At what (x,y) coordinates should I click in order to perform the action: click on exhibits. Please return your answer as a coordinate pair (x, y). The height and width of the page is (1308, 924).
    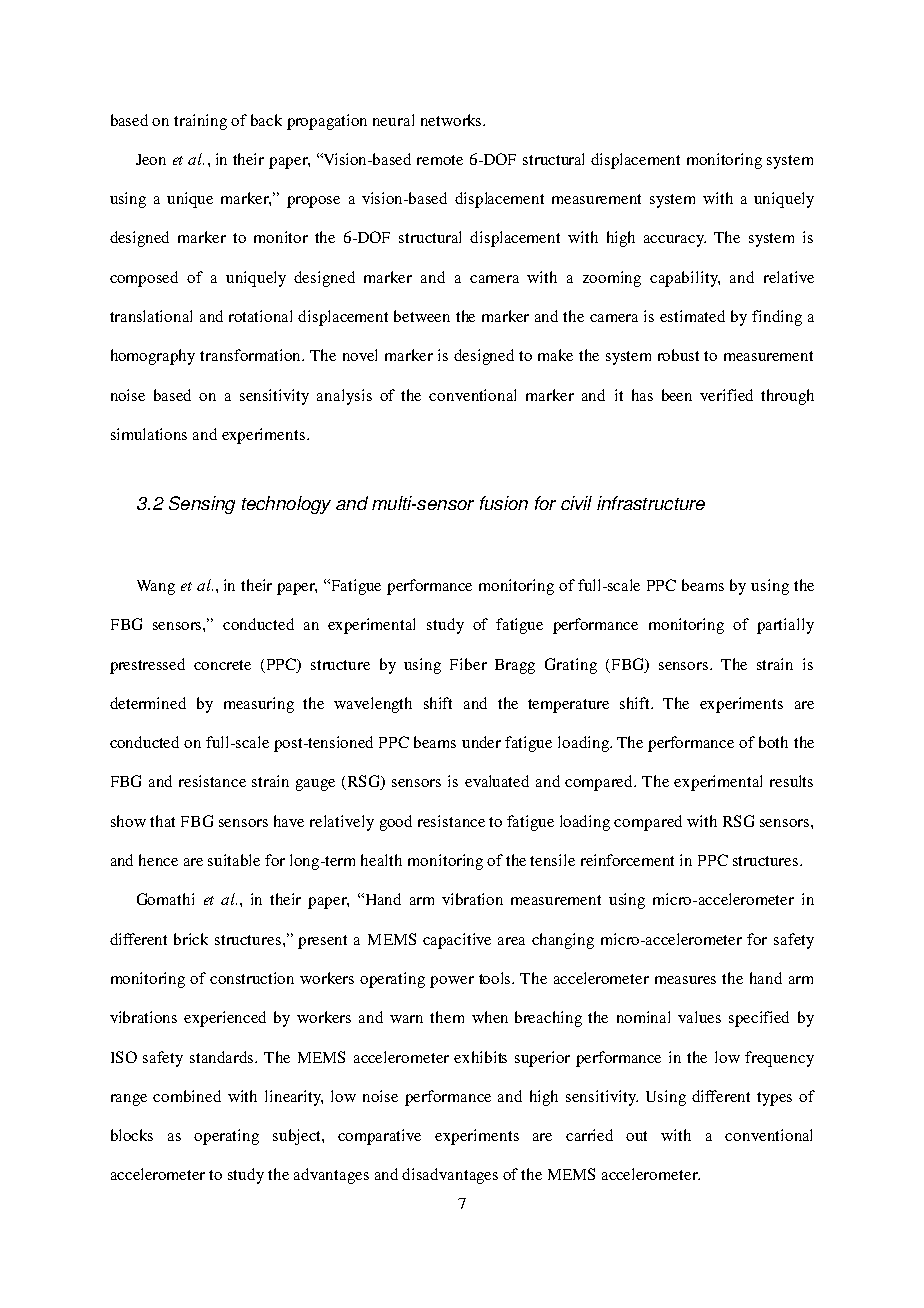
    Looking at the image, I should click on (480, 1057).
